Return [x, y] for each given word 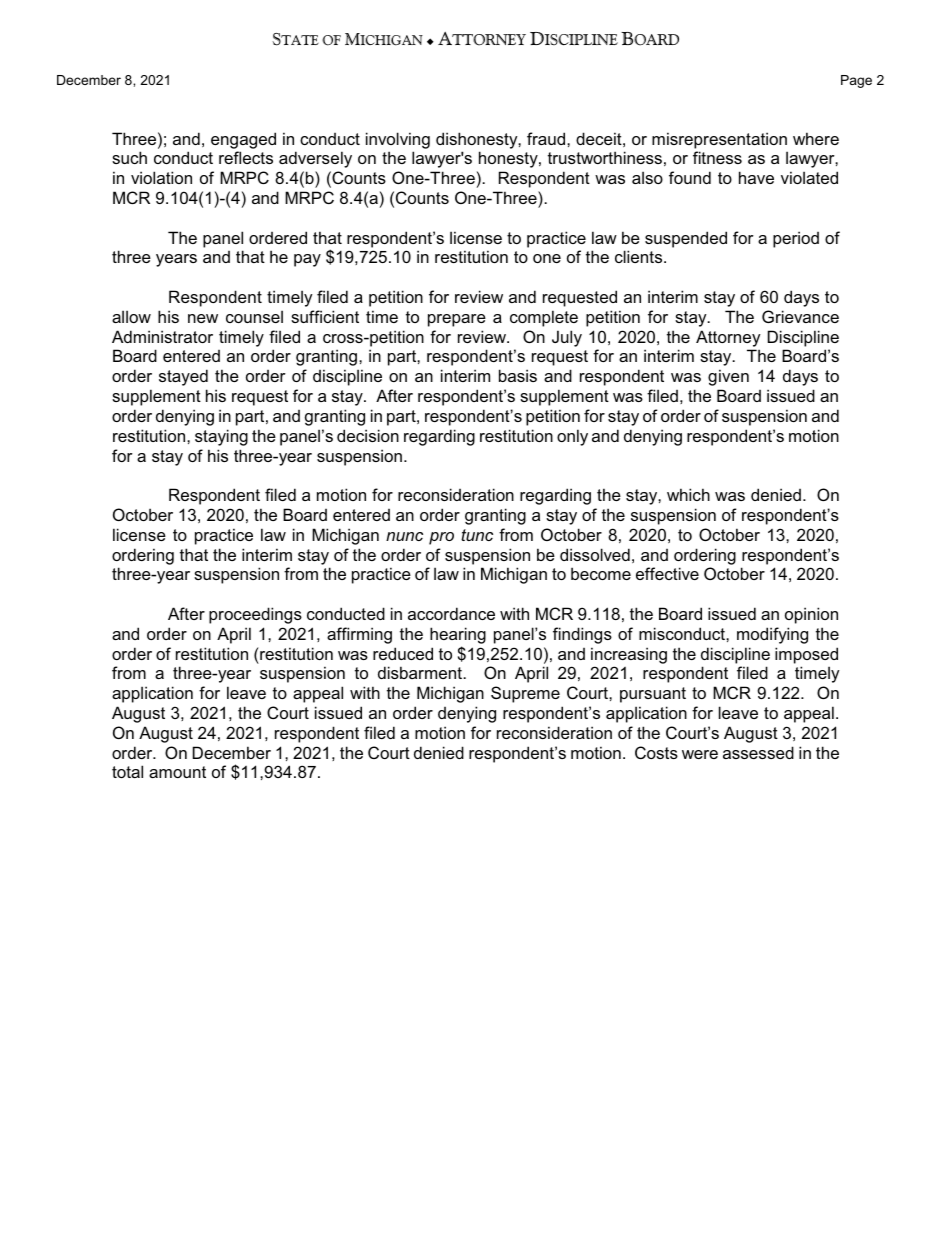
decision [368, 435]
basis [518, 375]
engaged [243, 140]
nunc [404, 536]
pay [307, 260]
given [728, 377]
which [688, 494]
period [796, 239]
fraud [547, 138]
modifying [772, 635]
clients [640, 256]
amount [177, 772]
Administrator [162, 336]
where [816, 138]
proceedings [255, 615]
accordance [451, 613]
